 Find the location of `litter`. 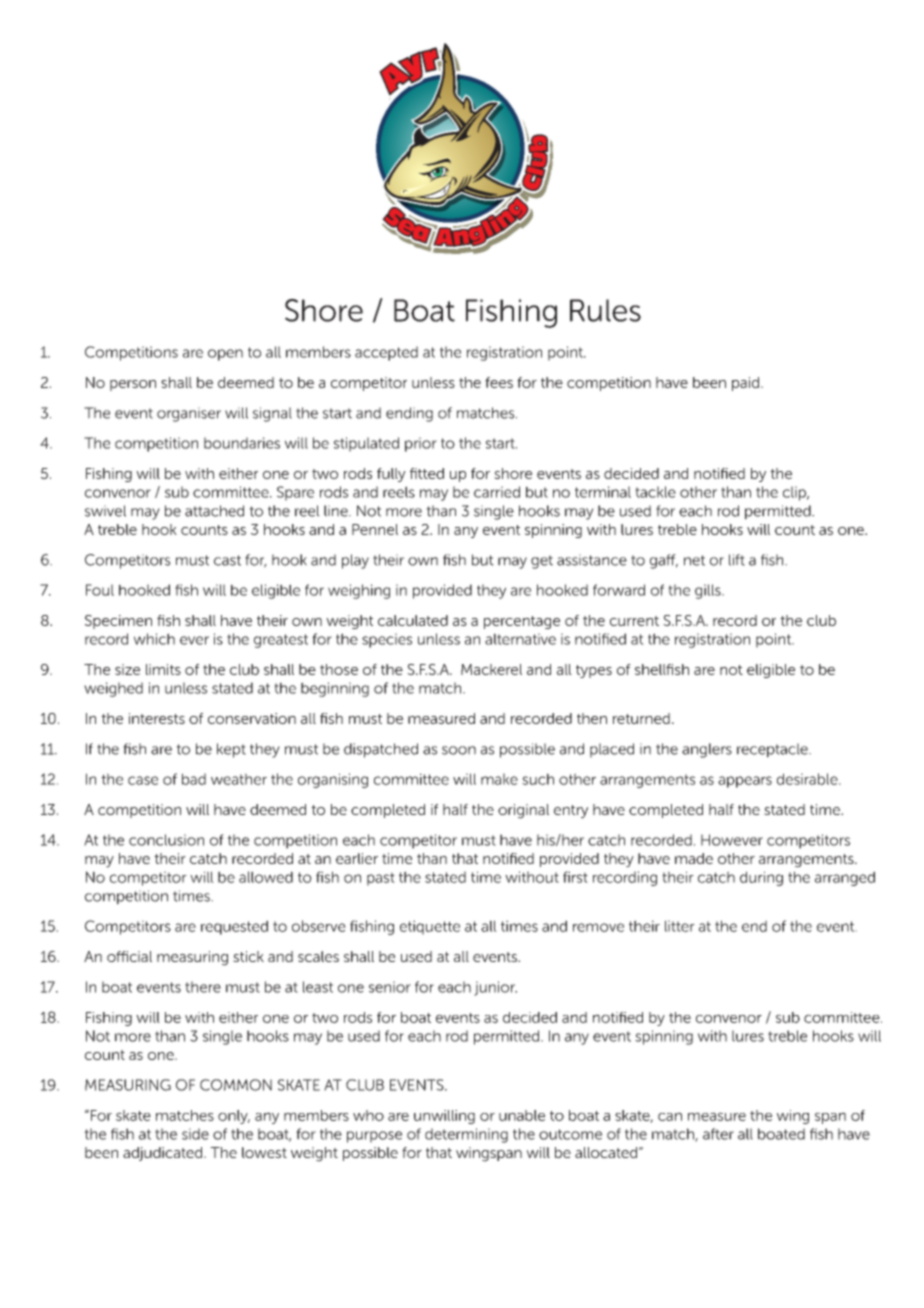

litter is located at coordinates (680, 926).
